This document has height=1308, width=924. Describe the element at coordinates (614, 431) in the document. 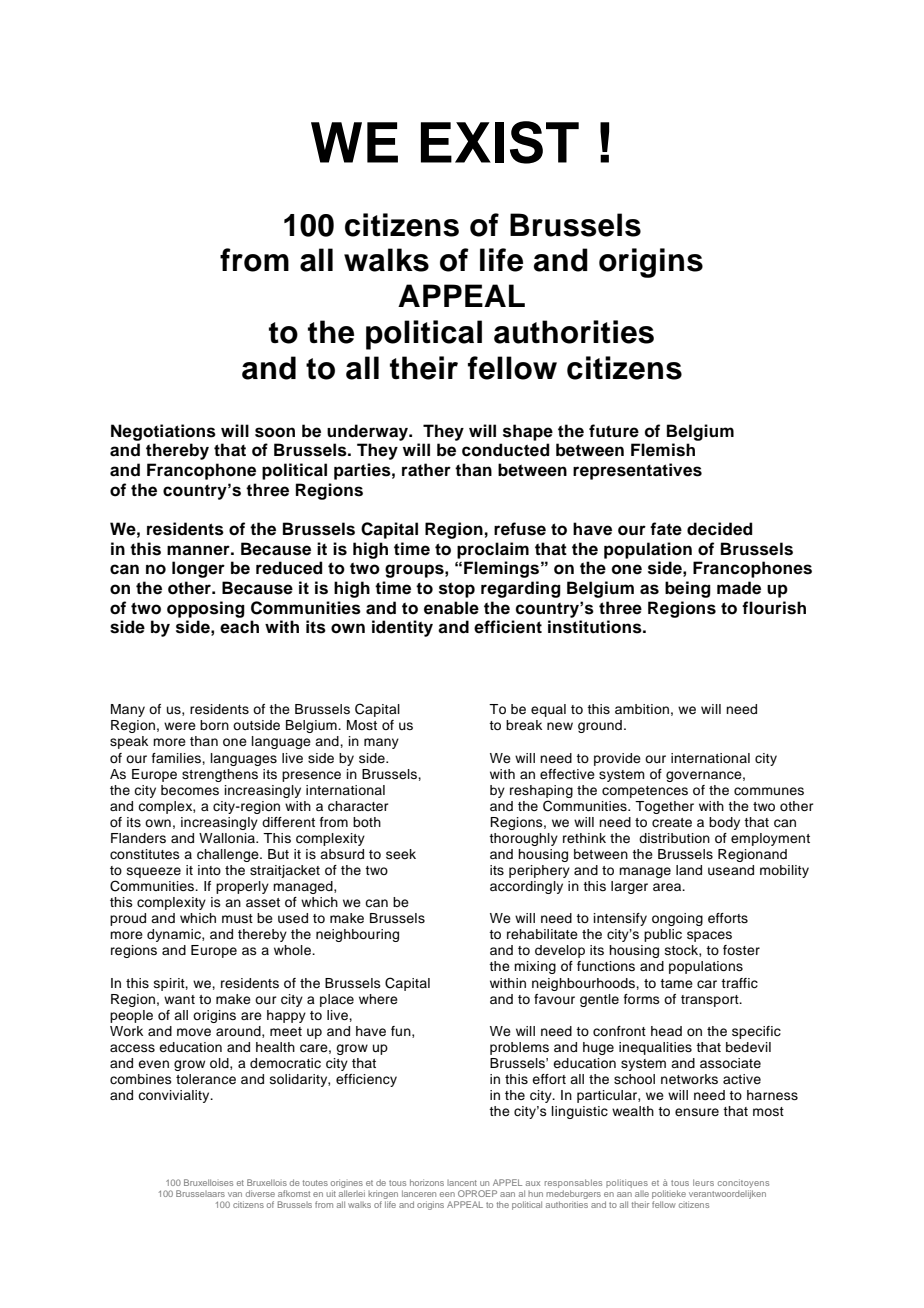

I see `future` at that location.
